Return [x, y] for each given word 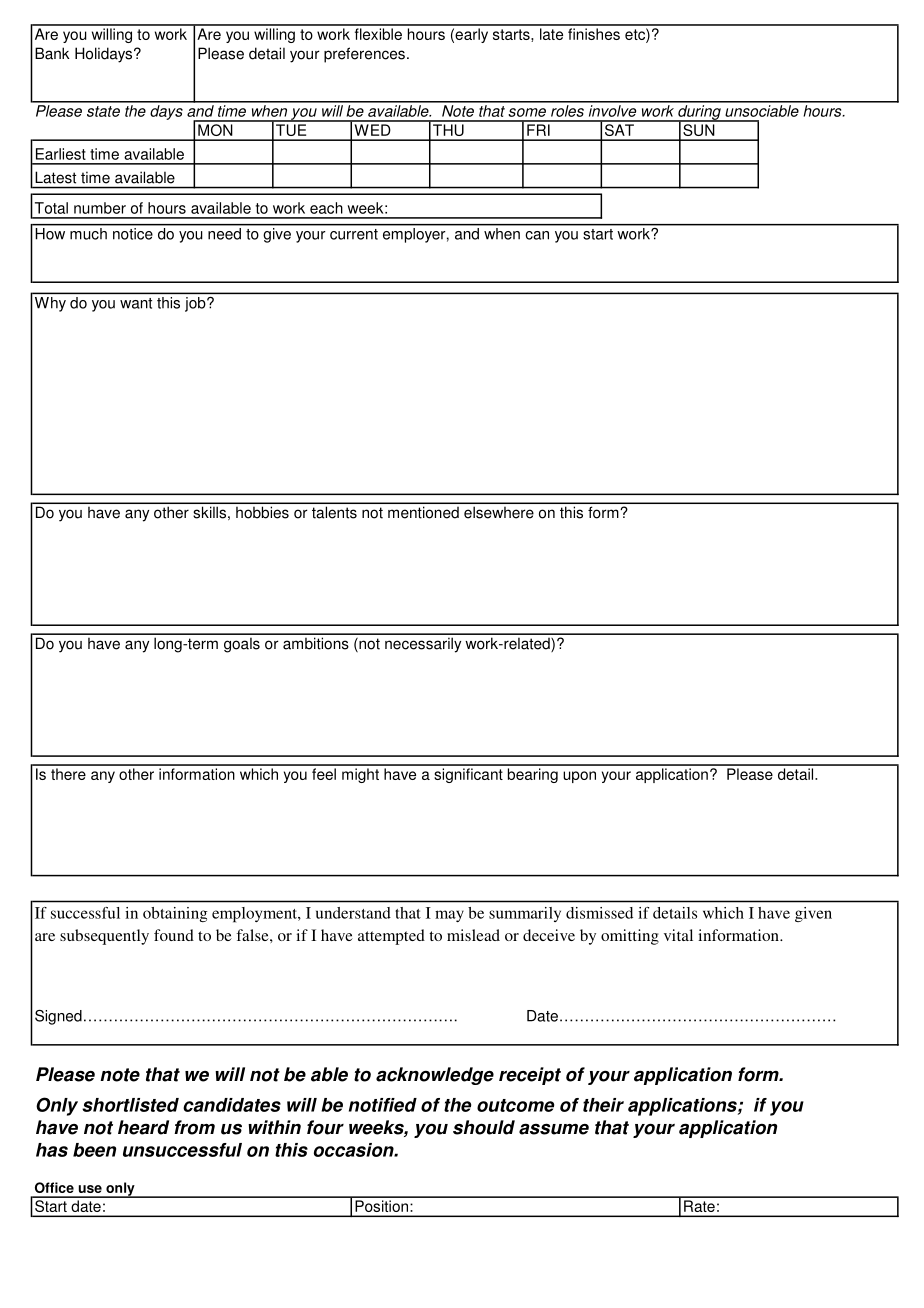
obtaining [175, 914]
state [103, 111]
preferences [364, 55]
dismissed [599, 913]
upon [579, 777]
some [527, 112]
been [94, 1150]
